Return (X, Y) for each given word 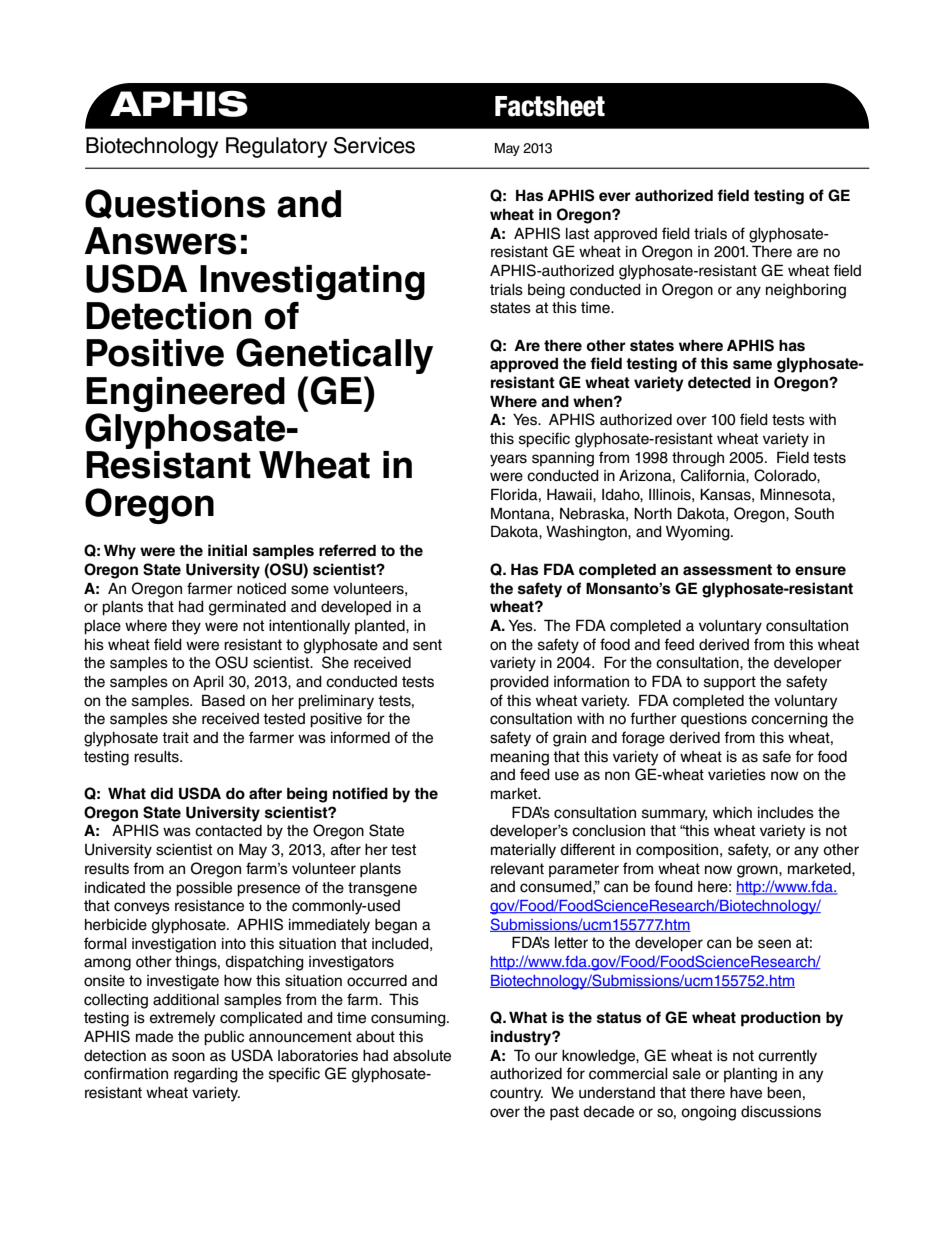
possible (204, 889)
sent (427, 645)
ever (615, 197)
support (730, 683)
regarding (206, 1075)
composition (677, 851)
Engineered (185, 395)
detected (719, 383)
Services (374, 145)
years (508, 460)
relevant (517, 869)
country (516, 1094)
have (746, 1093)
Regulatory (276, 147)
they (186, 627)
